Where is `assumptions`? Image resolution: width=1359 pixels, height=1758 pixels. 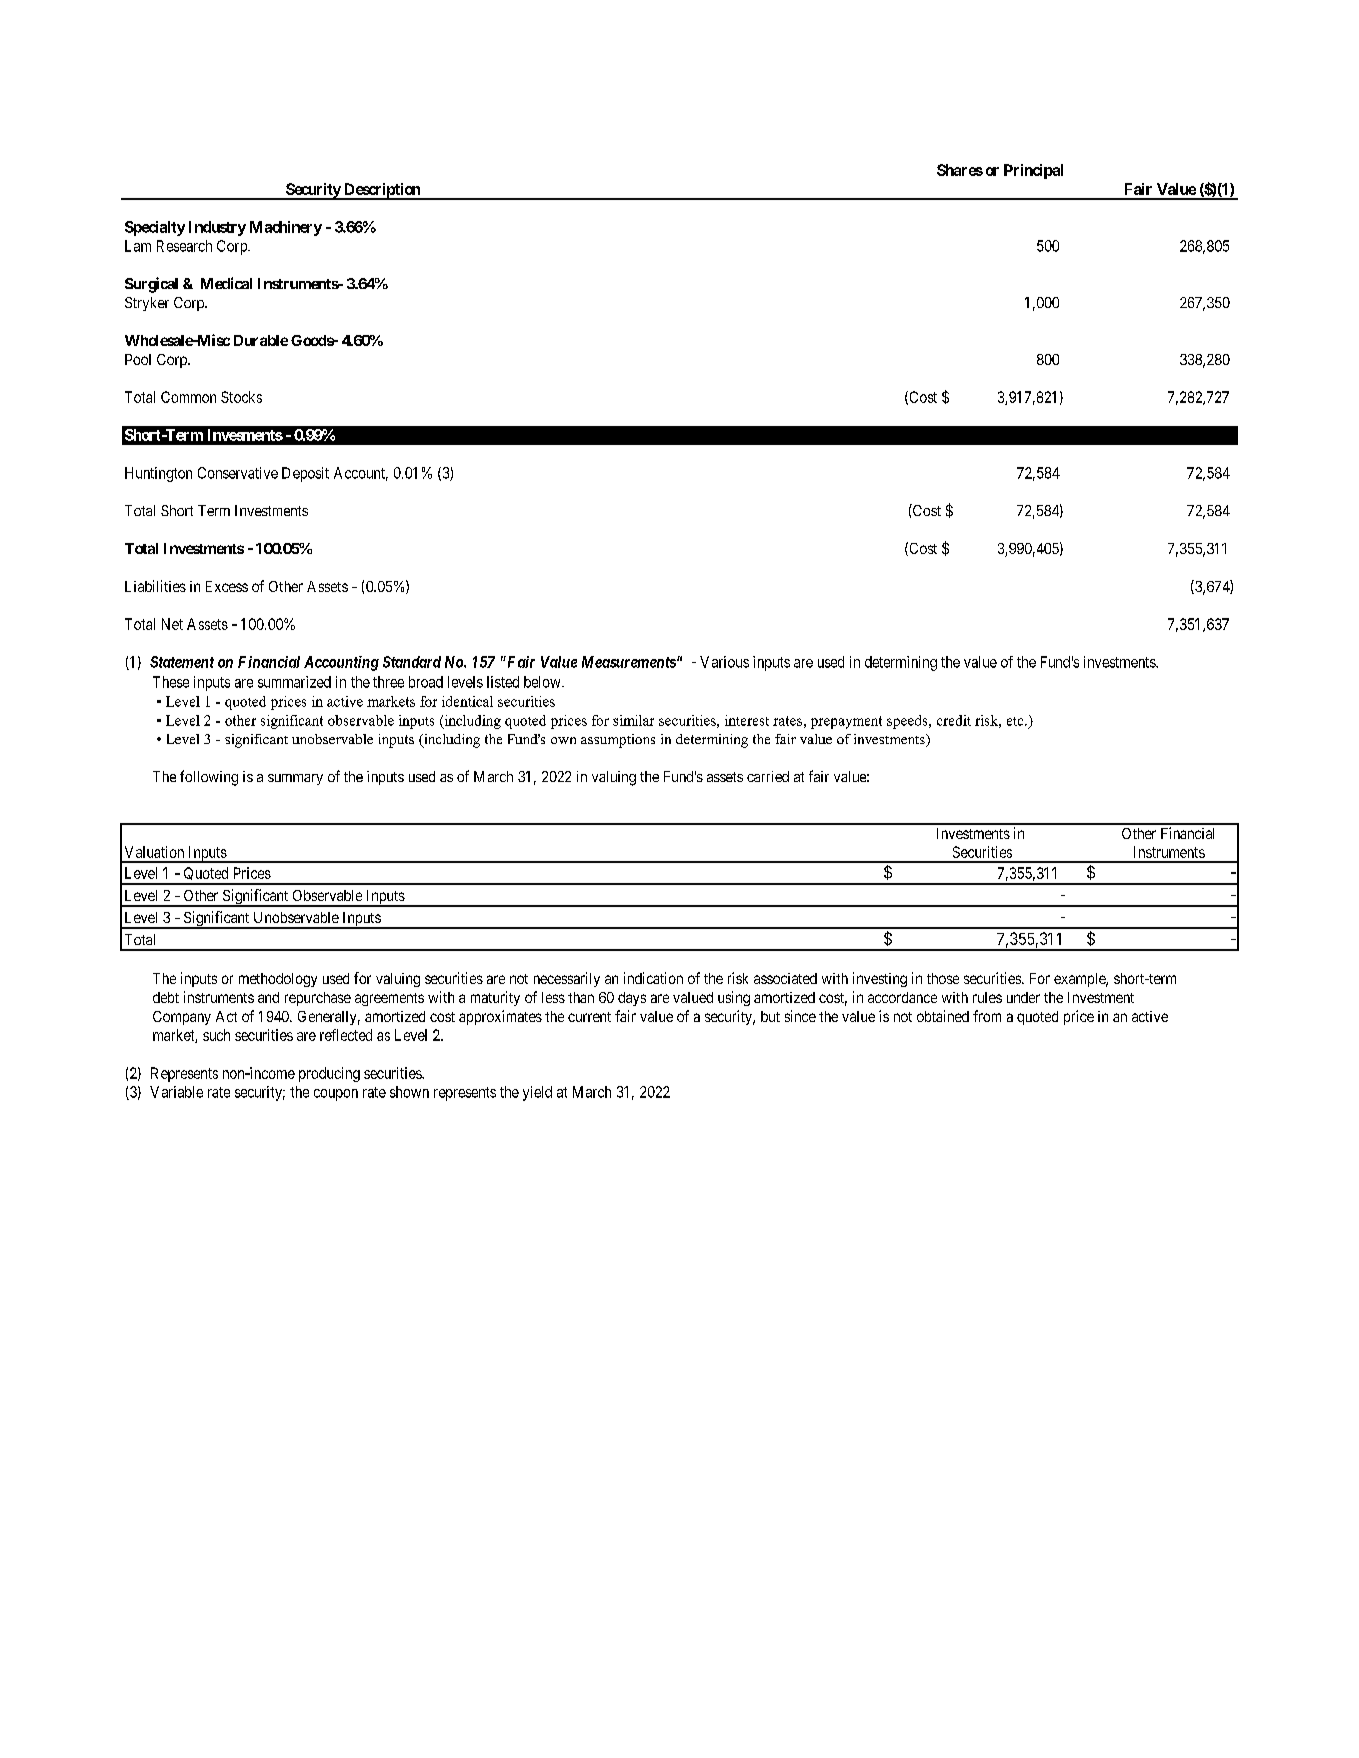
assumptions is located at coordinates (618, 741).
